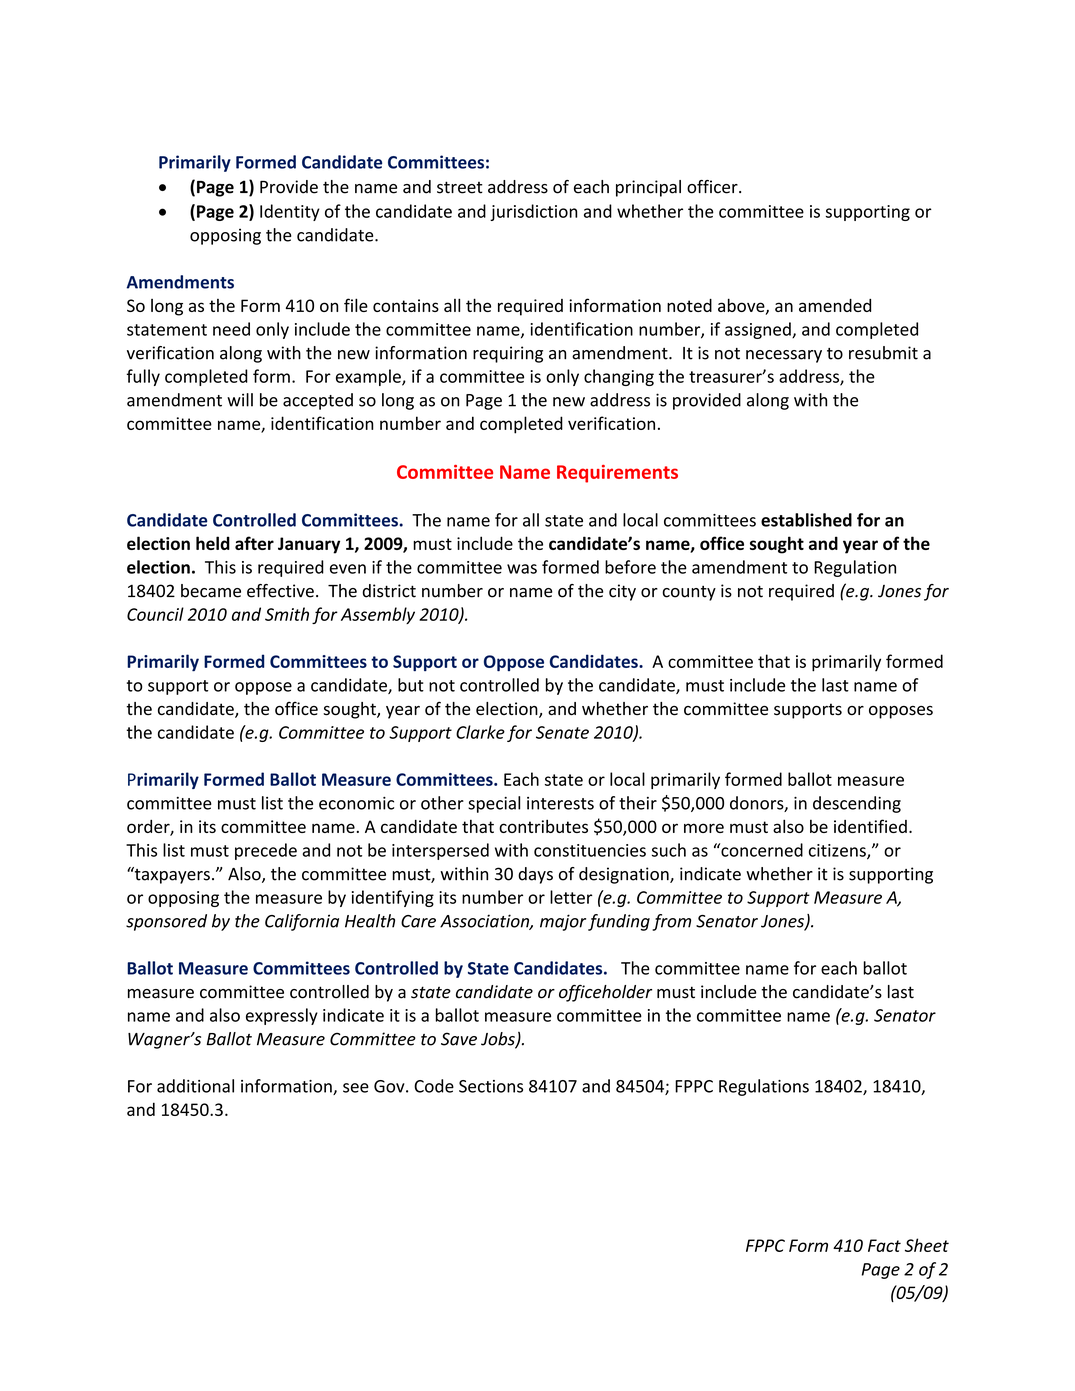 The height and width of the screenshot is (1391, 1075). I want to click on additional, so click(195, 1086).
